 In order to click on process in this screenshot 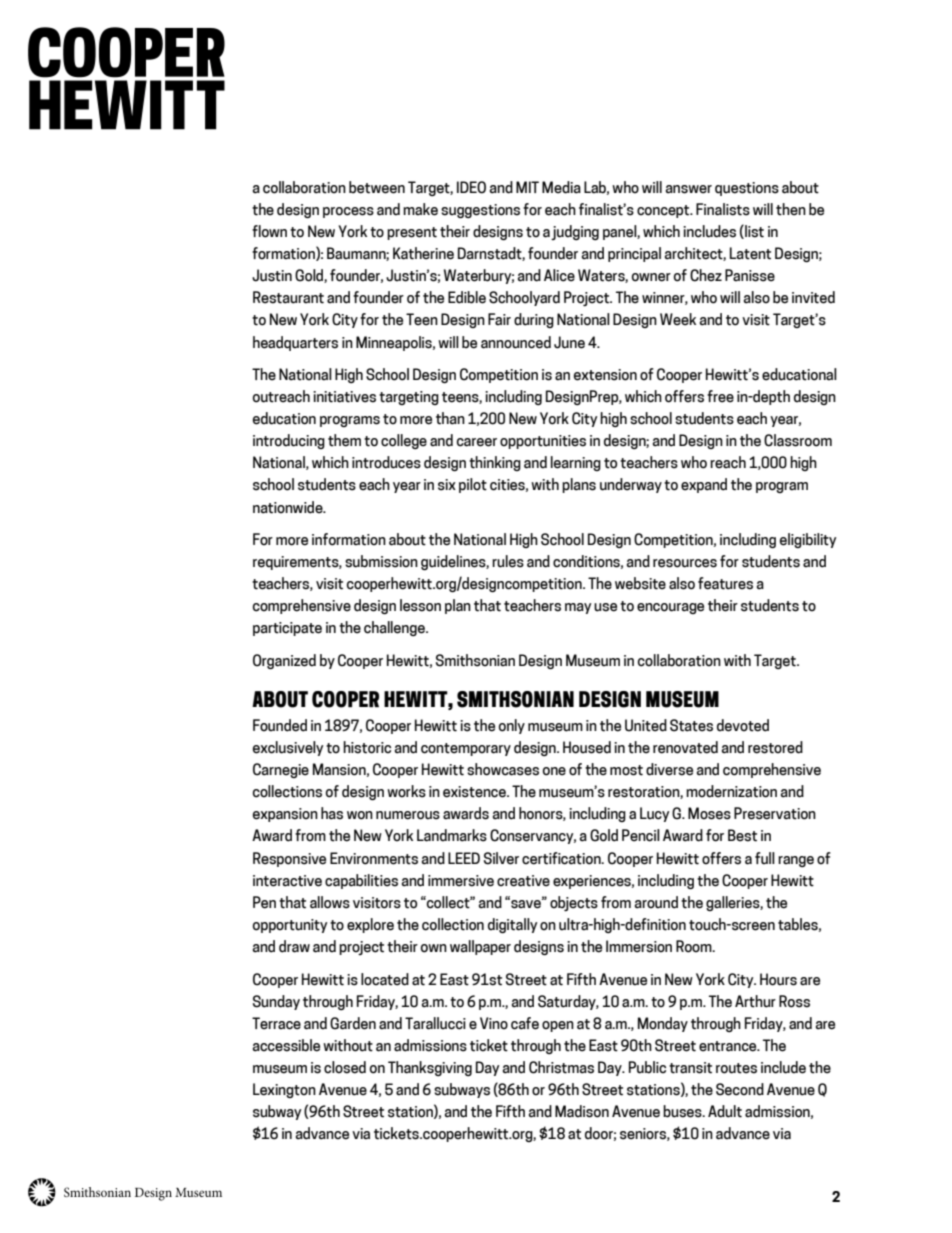, I will do `click(348, 212)`.
